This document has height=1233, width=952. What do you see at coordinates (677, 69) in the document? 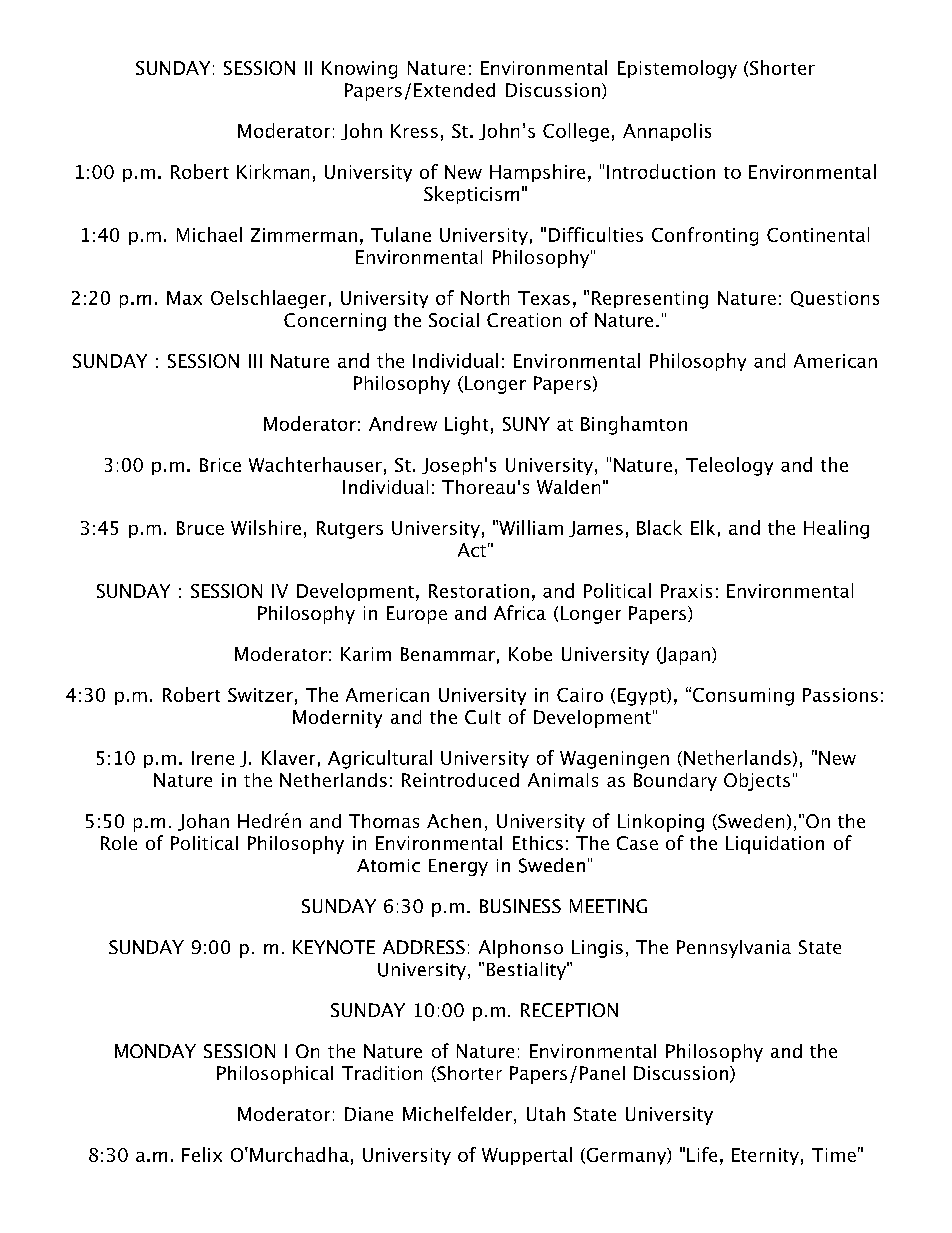
I see `Epistemology` at bounding box center [677, 69].
